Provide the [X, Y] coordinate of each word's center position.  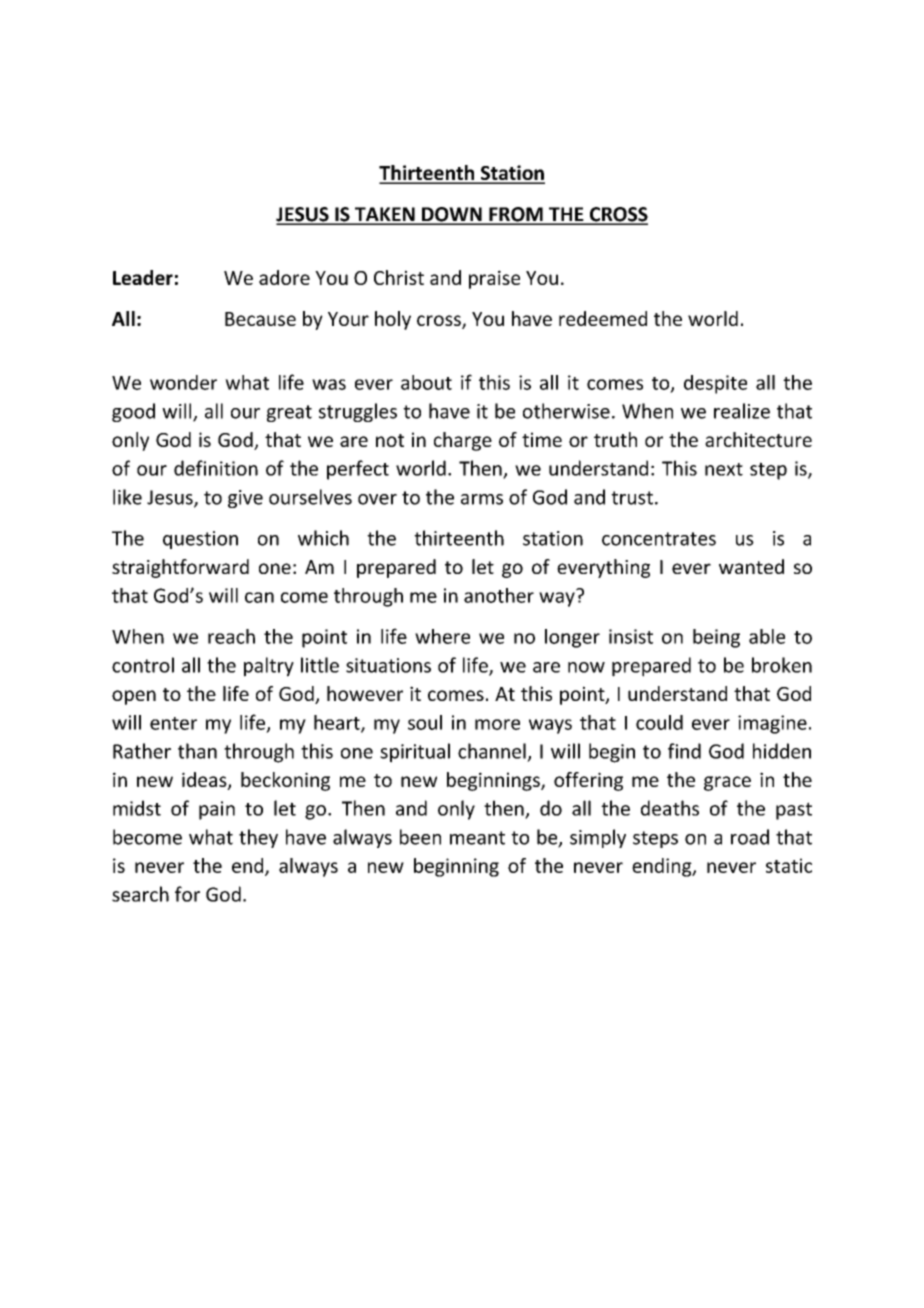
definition [216, 468]
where [442, 636]
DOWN [452, 215]
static [789, 865]
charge [463, 441]
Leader [143, 277]
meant [477, 838]
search [140, 894]
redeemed [603, 318]
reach [231, 636]
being [716, 638]
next [724, 469]
